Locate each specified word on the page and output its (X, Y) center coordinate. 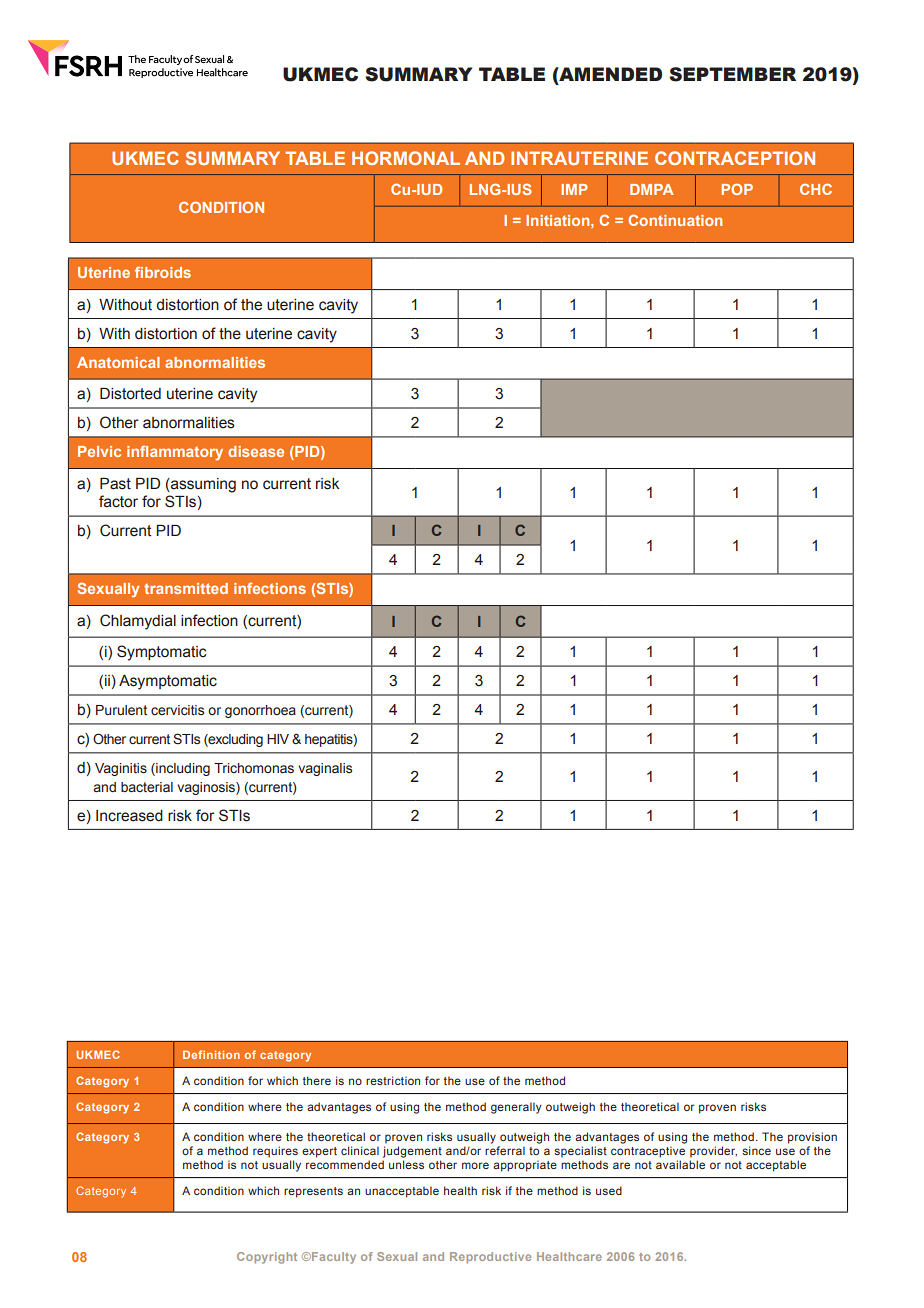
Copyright (267, 1258)
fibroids (163, 272)
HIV (278, 739)
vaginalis (325, 769)
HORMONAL (406, 158)
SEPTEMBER (732, 74)
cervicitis (177, 710)
